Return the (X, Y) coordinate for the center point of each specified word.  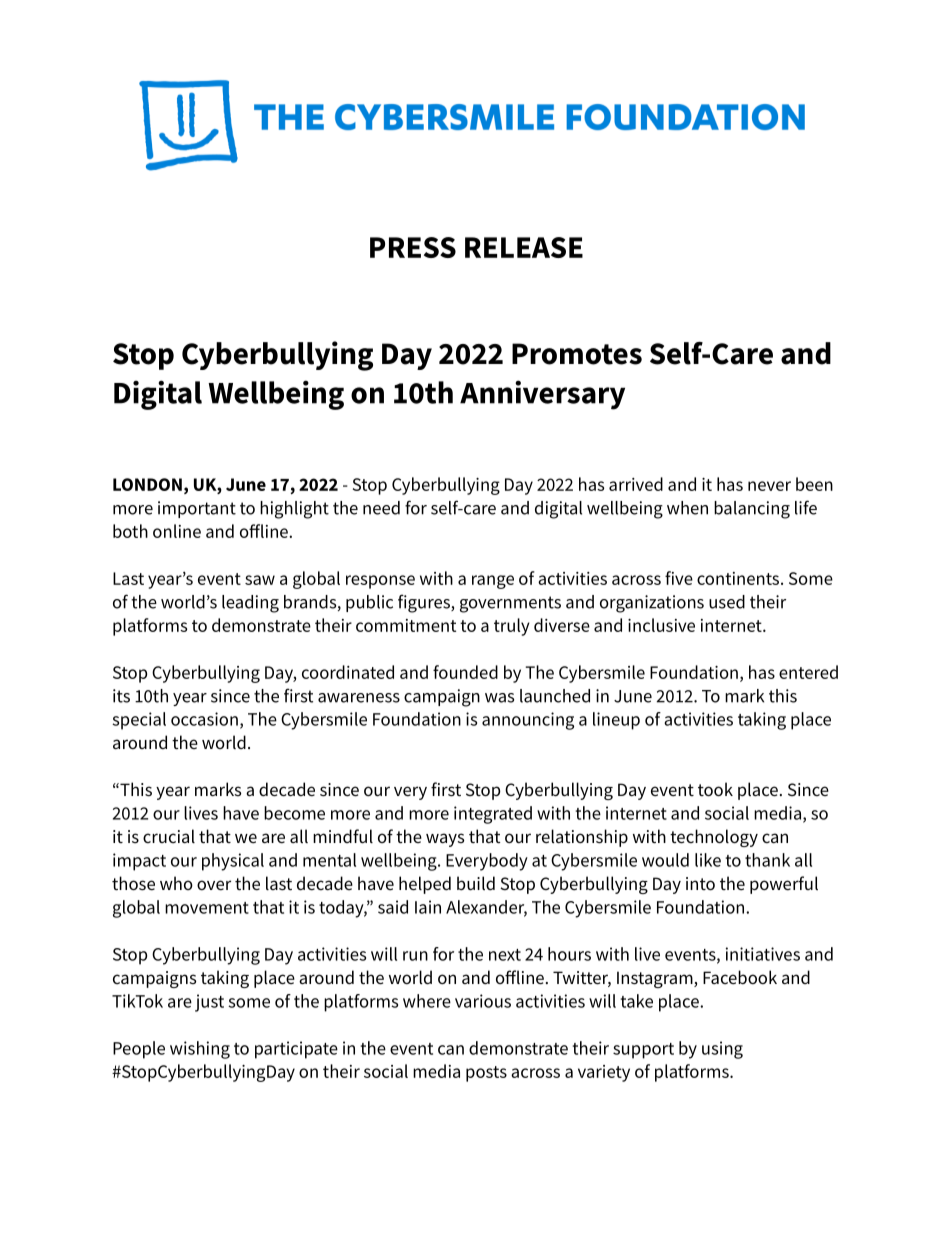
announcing (528, 721)
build (476, 883)
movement (207, 908)
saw (260, 580)
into (700, 883)
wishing (200, 1050)
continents (739, 578)
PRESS (413, 247)
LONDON (147, 484)
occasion (204, 719)
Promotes (577, 354)
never (769, 486)
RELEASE (524, 247)
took (715, 789)
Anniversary (542, 395)
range (493, 582)
